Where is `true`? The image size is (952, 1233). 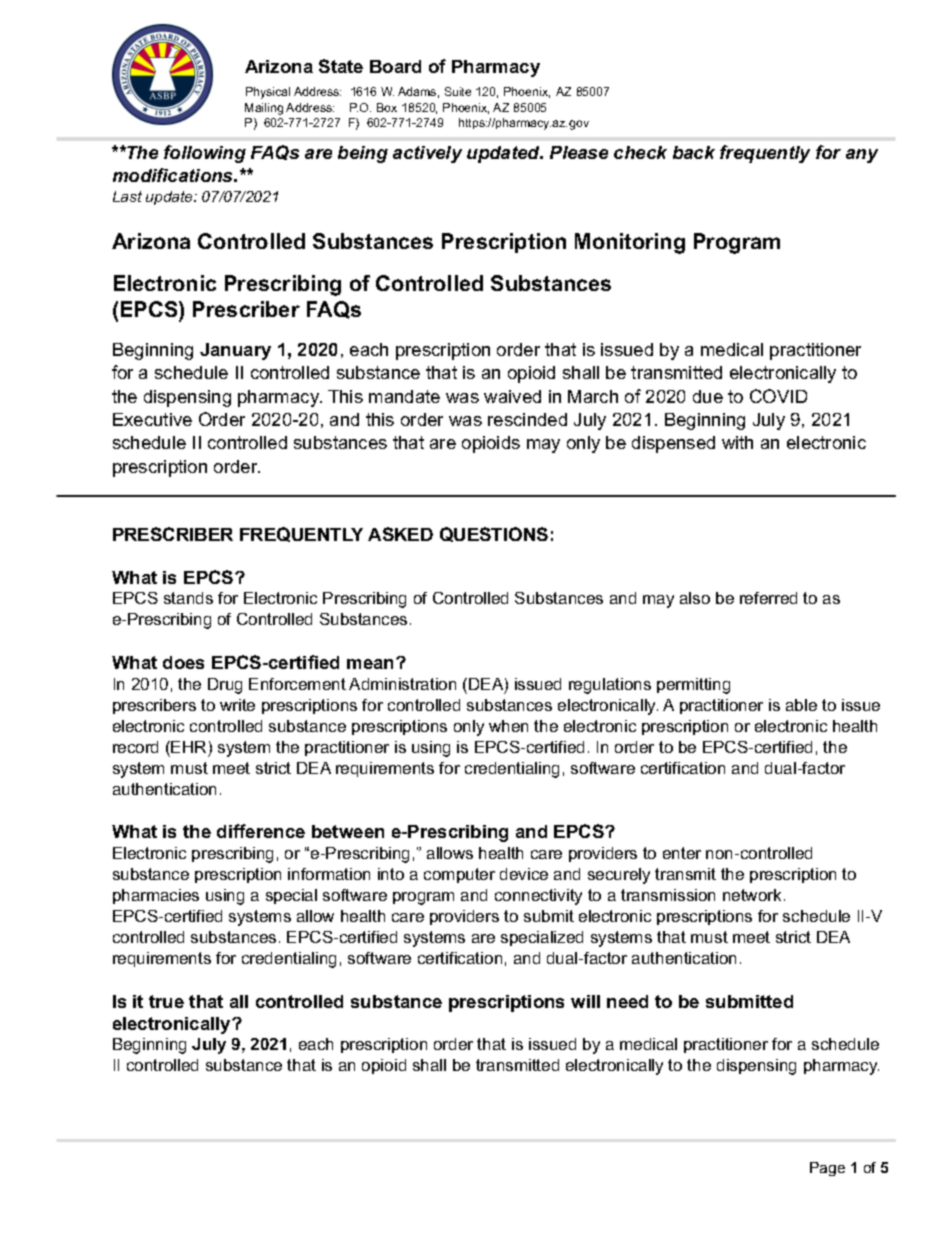 true is located at coordinates (166, 1001).
